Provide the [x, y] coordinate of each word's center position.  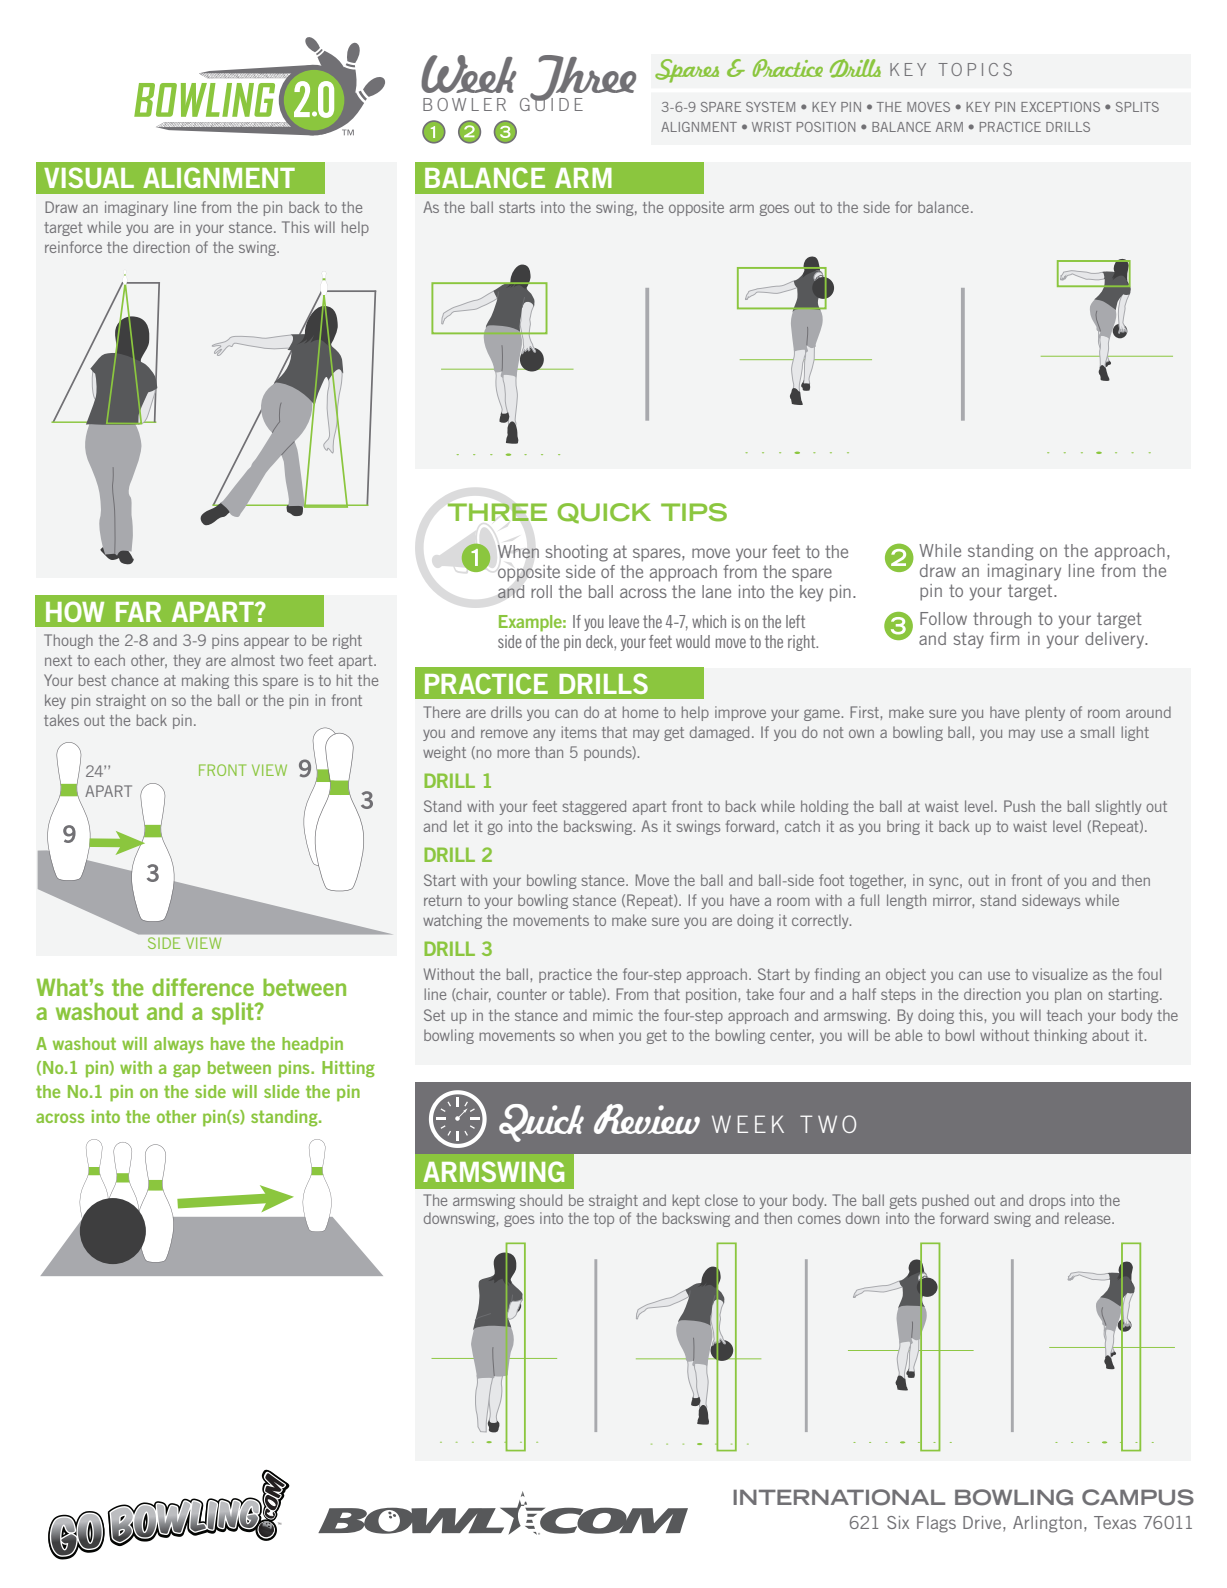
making [205, 681]
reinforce [73, 247]
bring [903, 827]
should [541, 1200]
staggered [594, 807]
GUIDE [551, 103]
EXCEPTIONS [1060, 107]
